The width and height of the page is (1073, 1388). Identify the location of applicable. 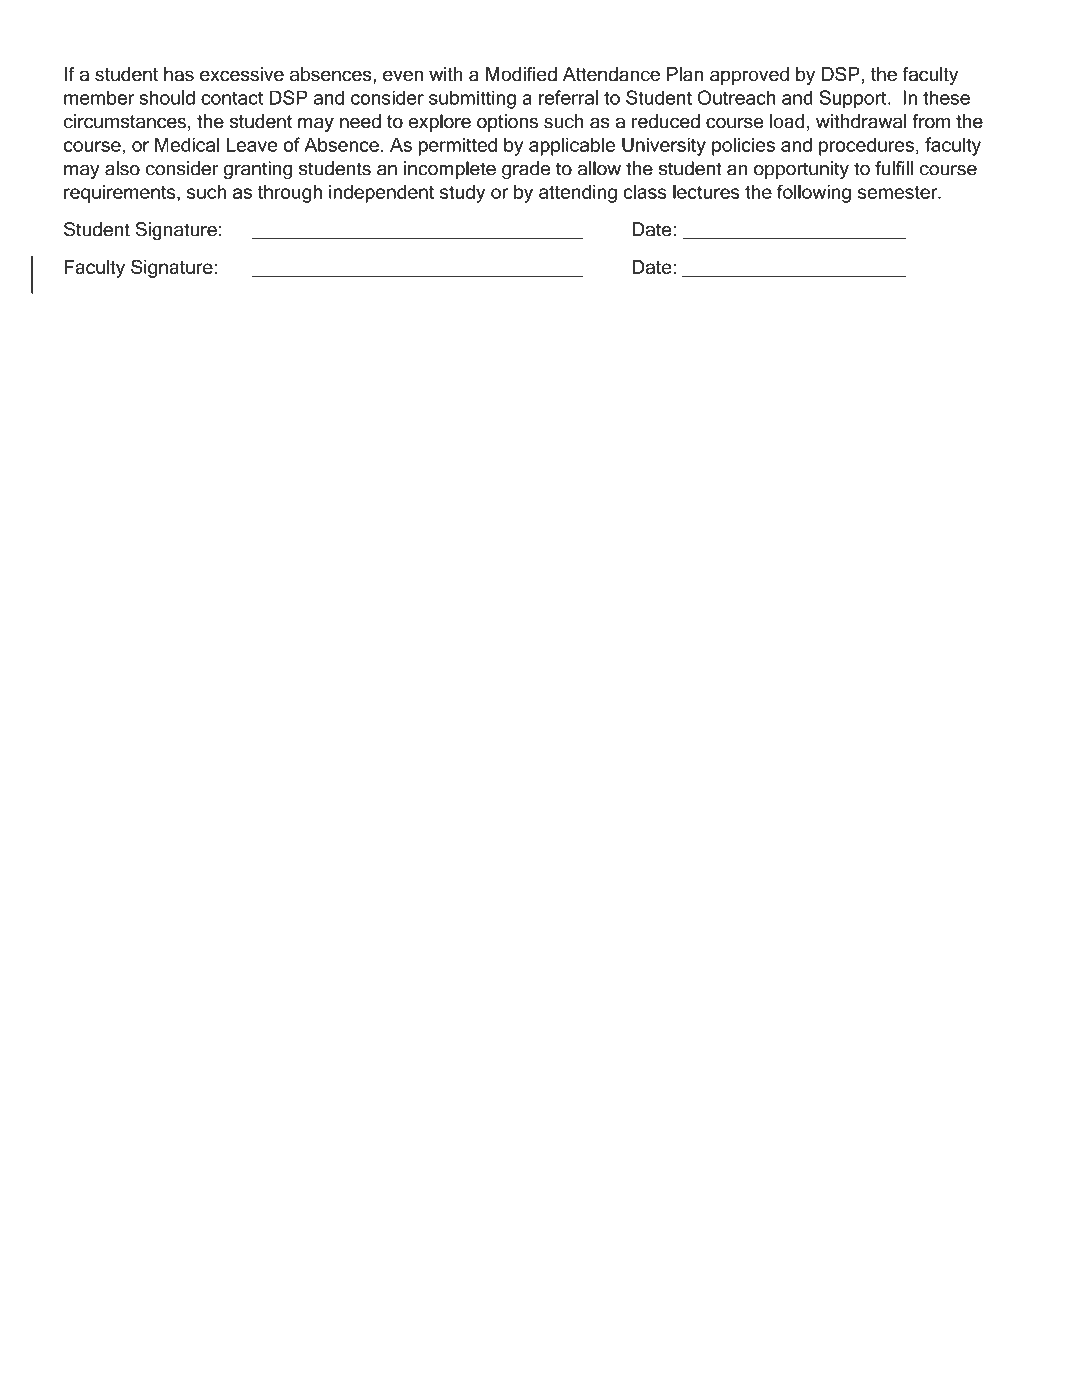
(572, 146).
